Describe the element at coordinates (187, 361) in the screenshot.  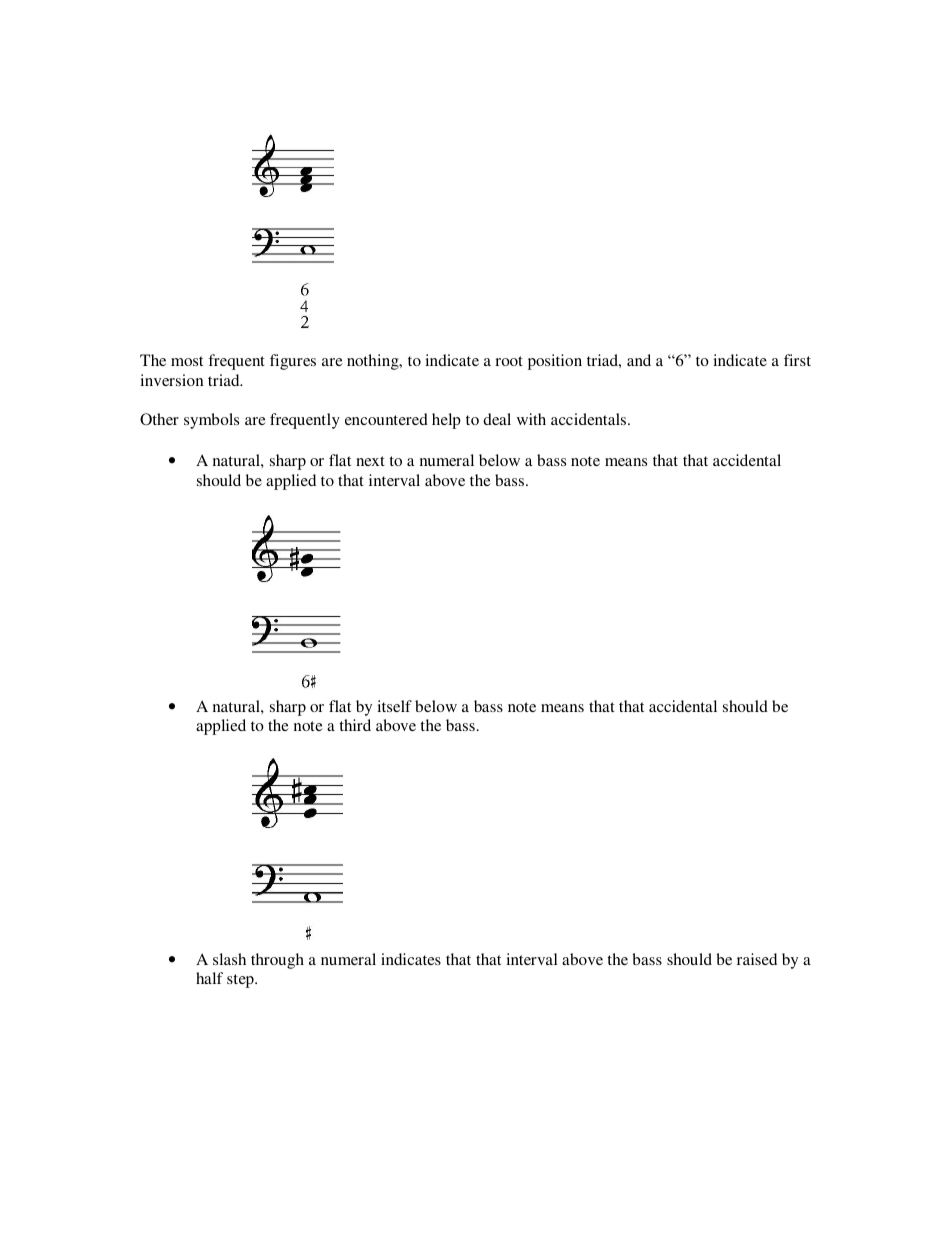
I see `most` at that location.
